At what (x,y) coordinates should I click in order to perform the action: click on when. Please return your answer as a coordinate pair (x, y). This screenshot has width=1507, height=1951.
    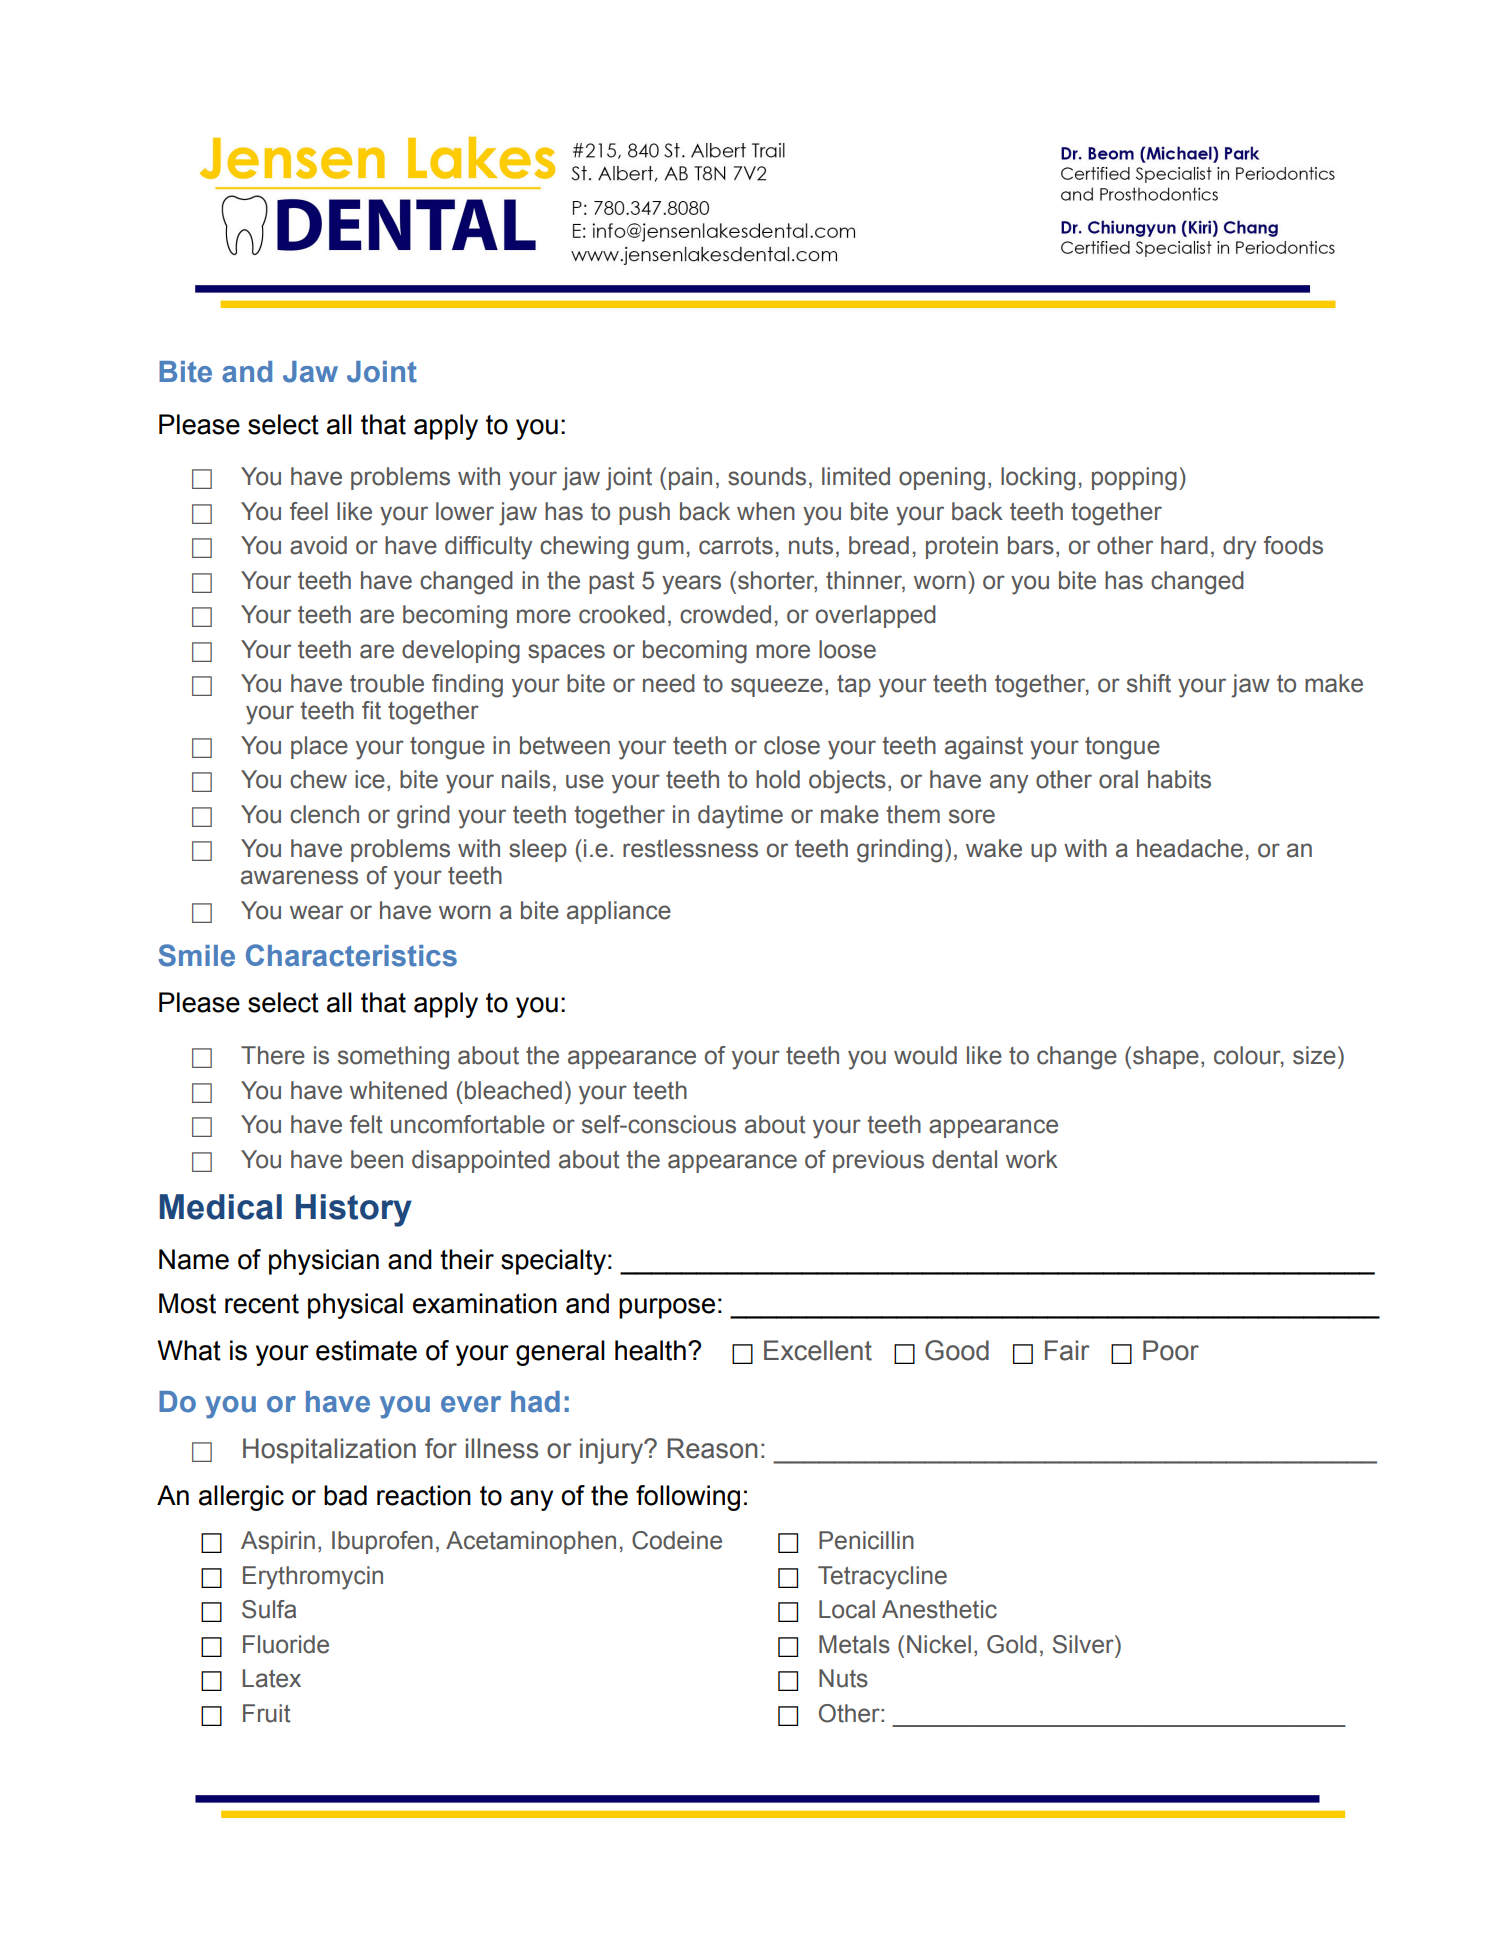
    Looking at the image, I should click on (766, 511).
